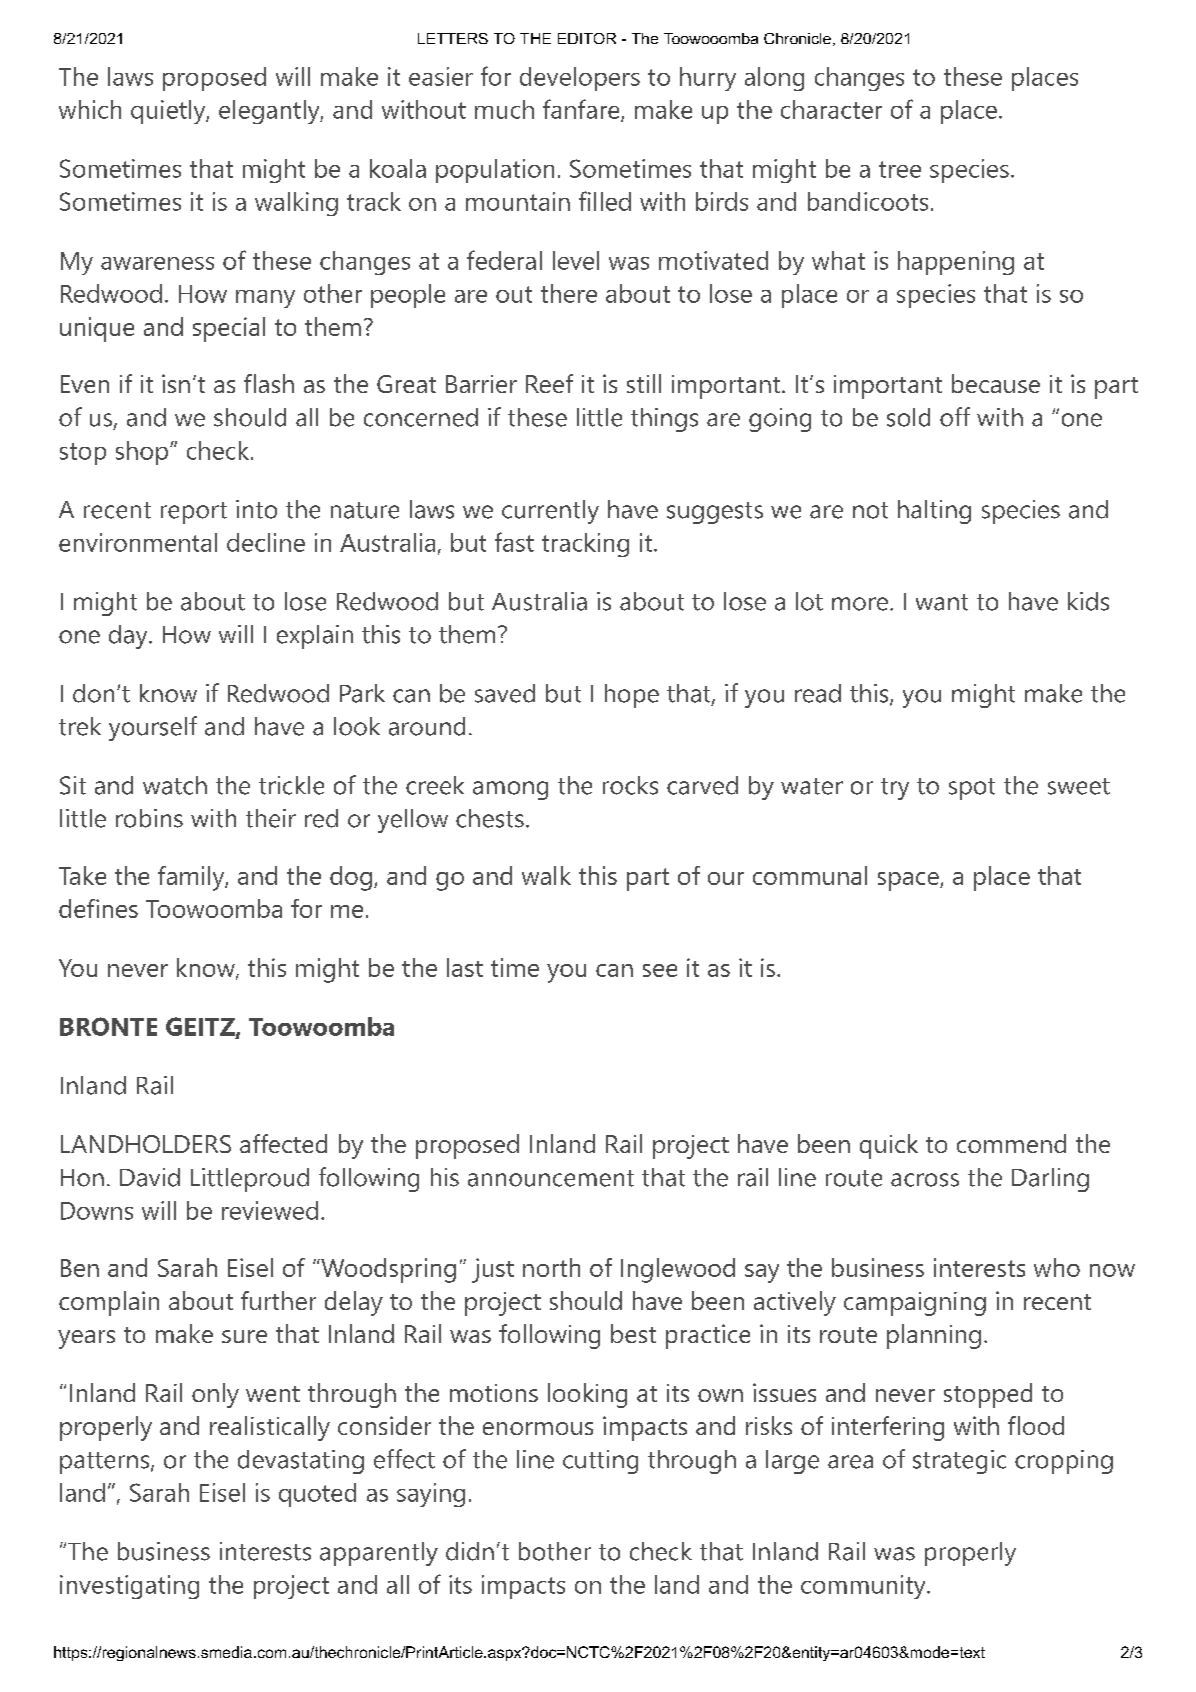  Describe the element at coordinates (129, 1587) in the screenshot. I see `investigating` at that location.
